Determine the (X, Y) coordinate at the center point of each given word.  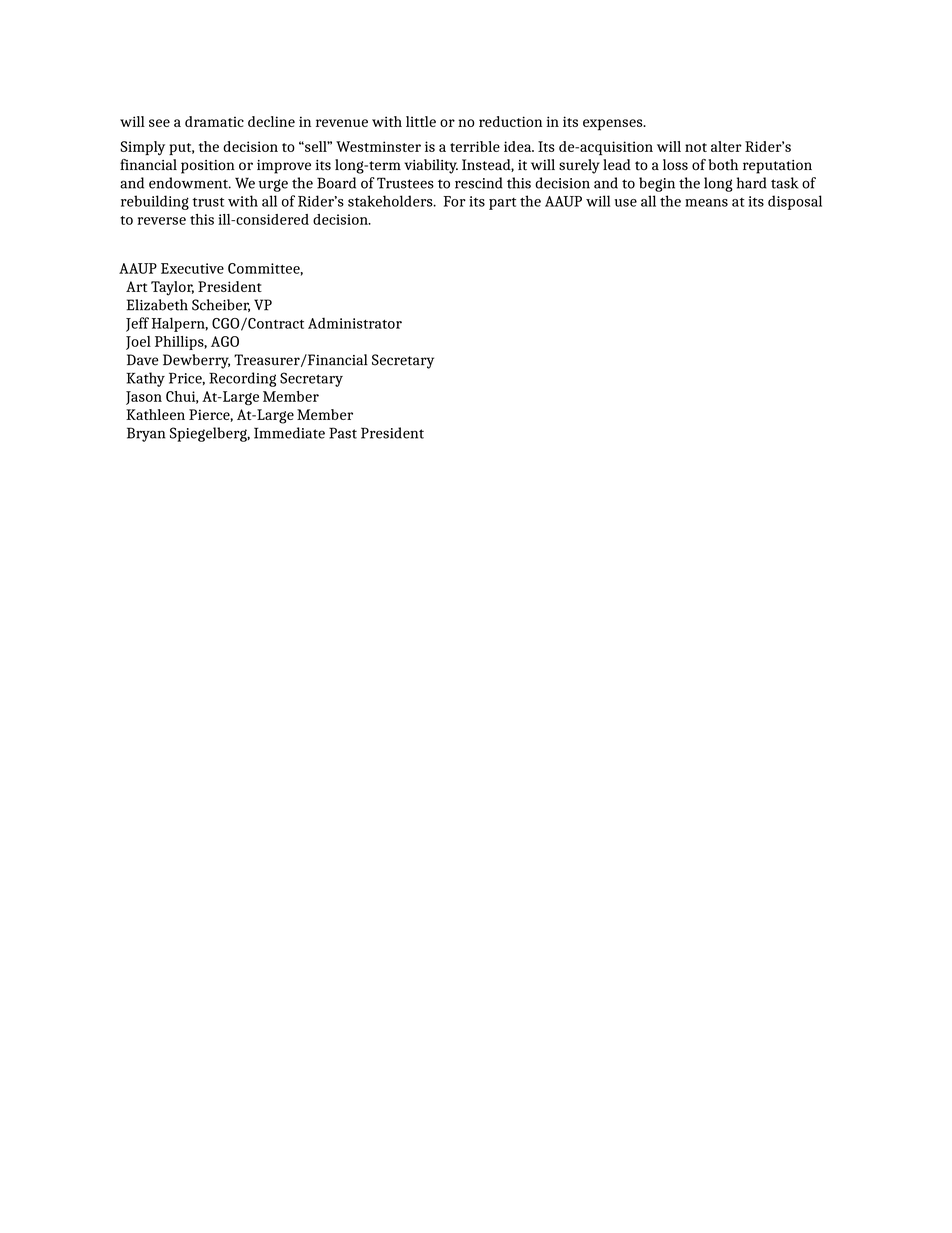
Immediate (289, 433)
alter (726, 146)
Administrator (355, 323)
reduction (510, 121)
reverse (161, 221)
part (502, 204)
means (706, 203)
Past (343, 433)
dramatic (214, 121)
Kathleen (155, 414)
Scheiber (221, 305)
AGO (225, 341)
